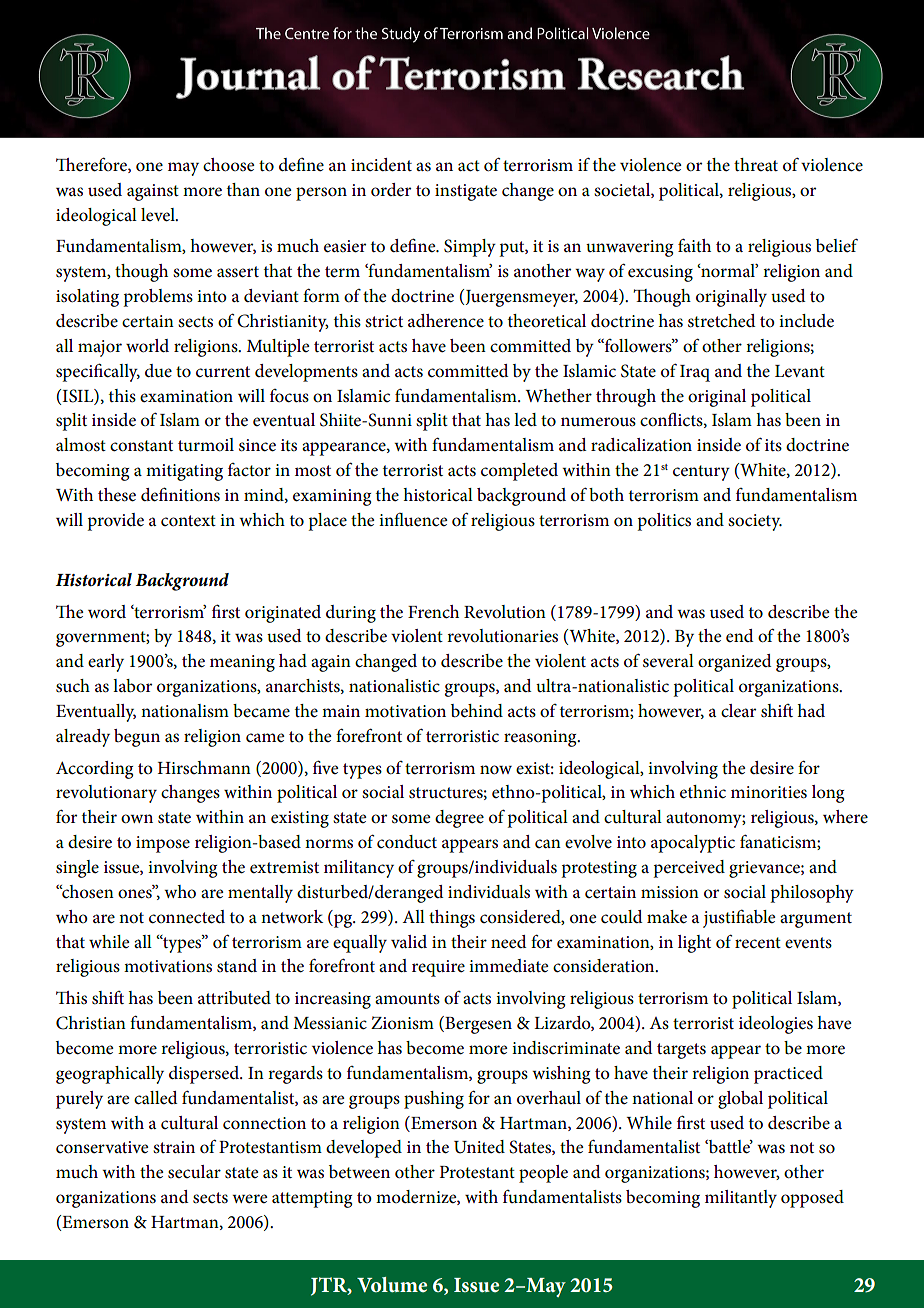  I want to click on begun, so click(137, 738).
